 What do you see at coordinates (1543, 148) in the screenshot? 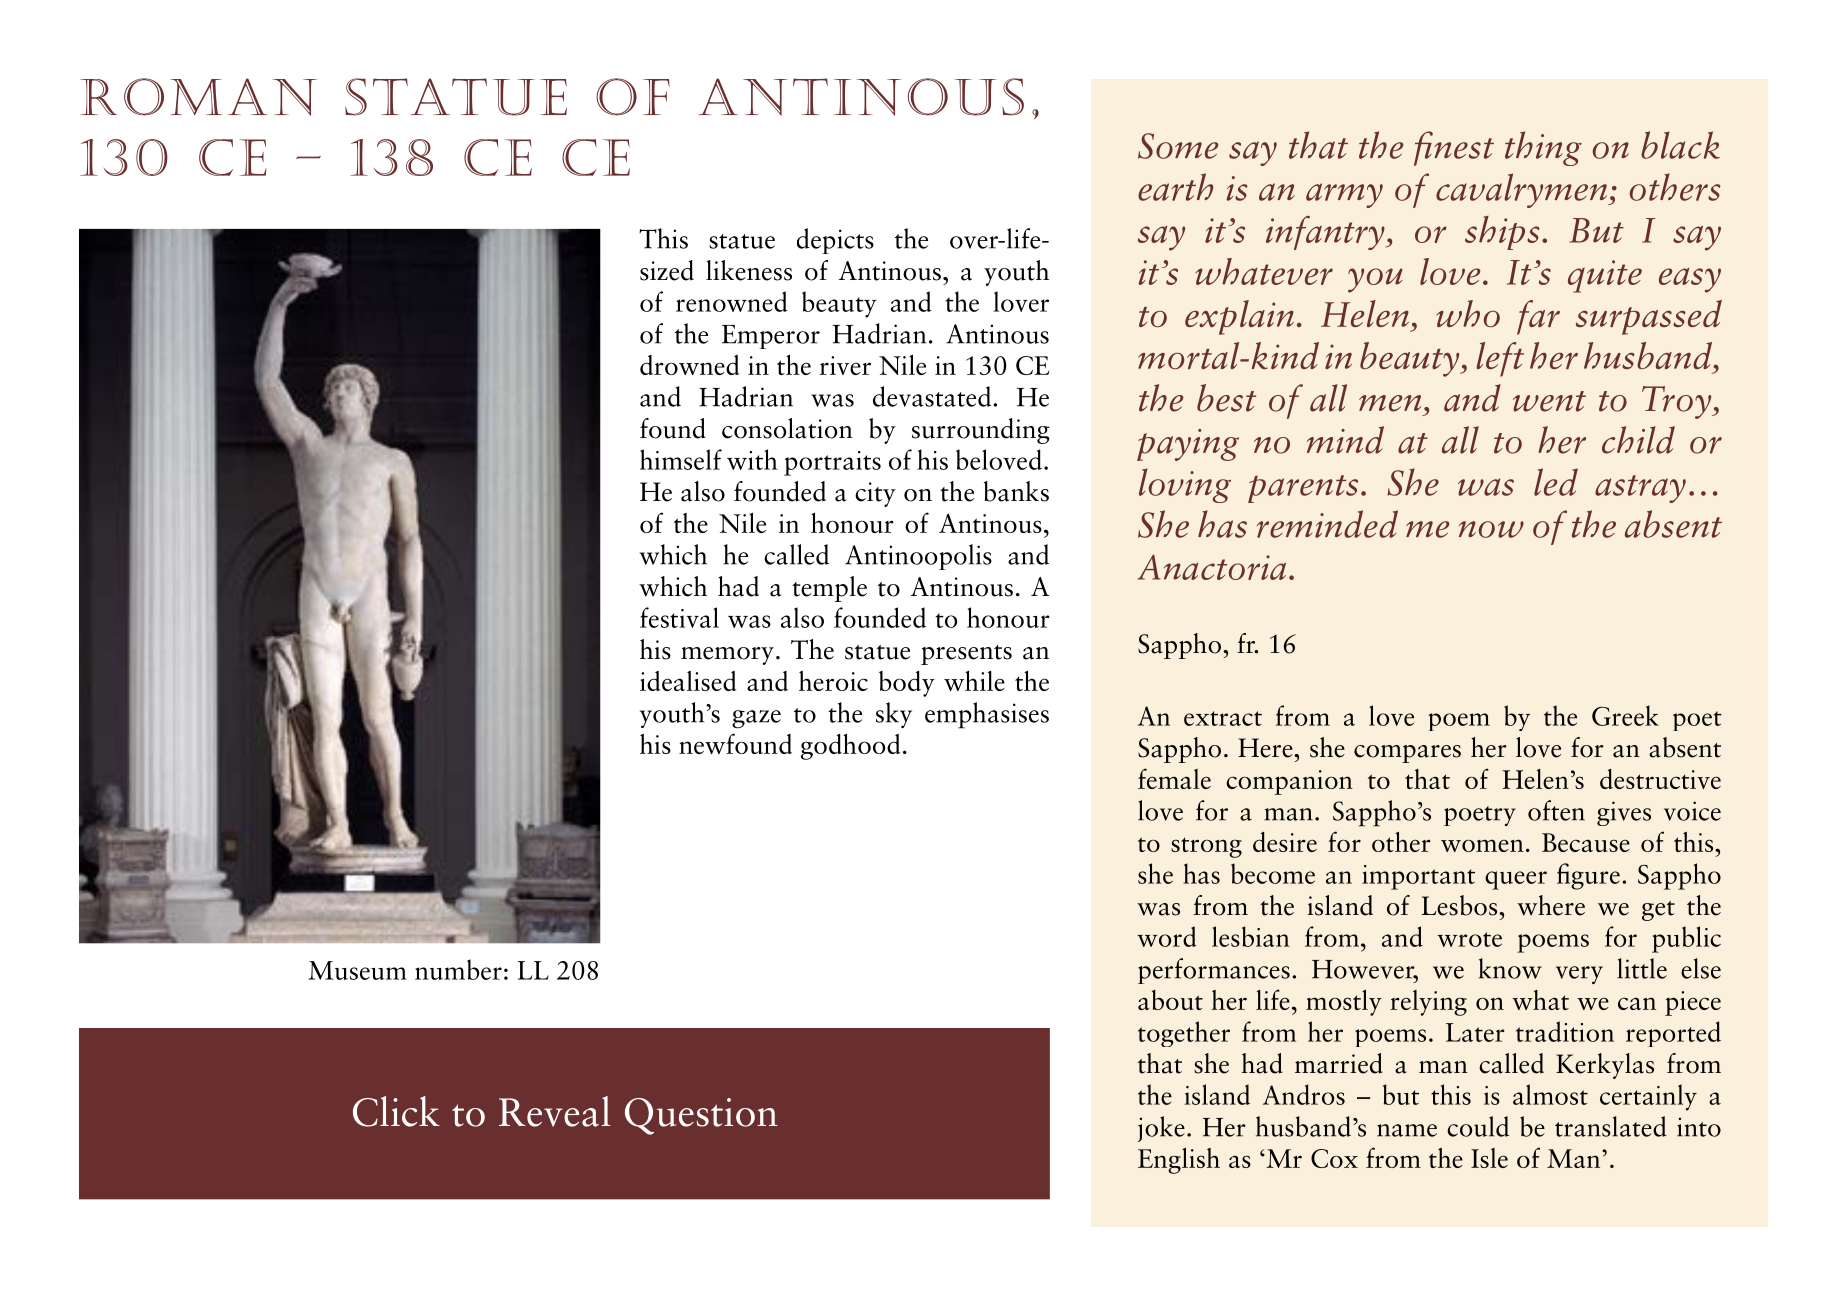
I see `thing` at bounding box center [1543, 148].
